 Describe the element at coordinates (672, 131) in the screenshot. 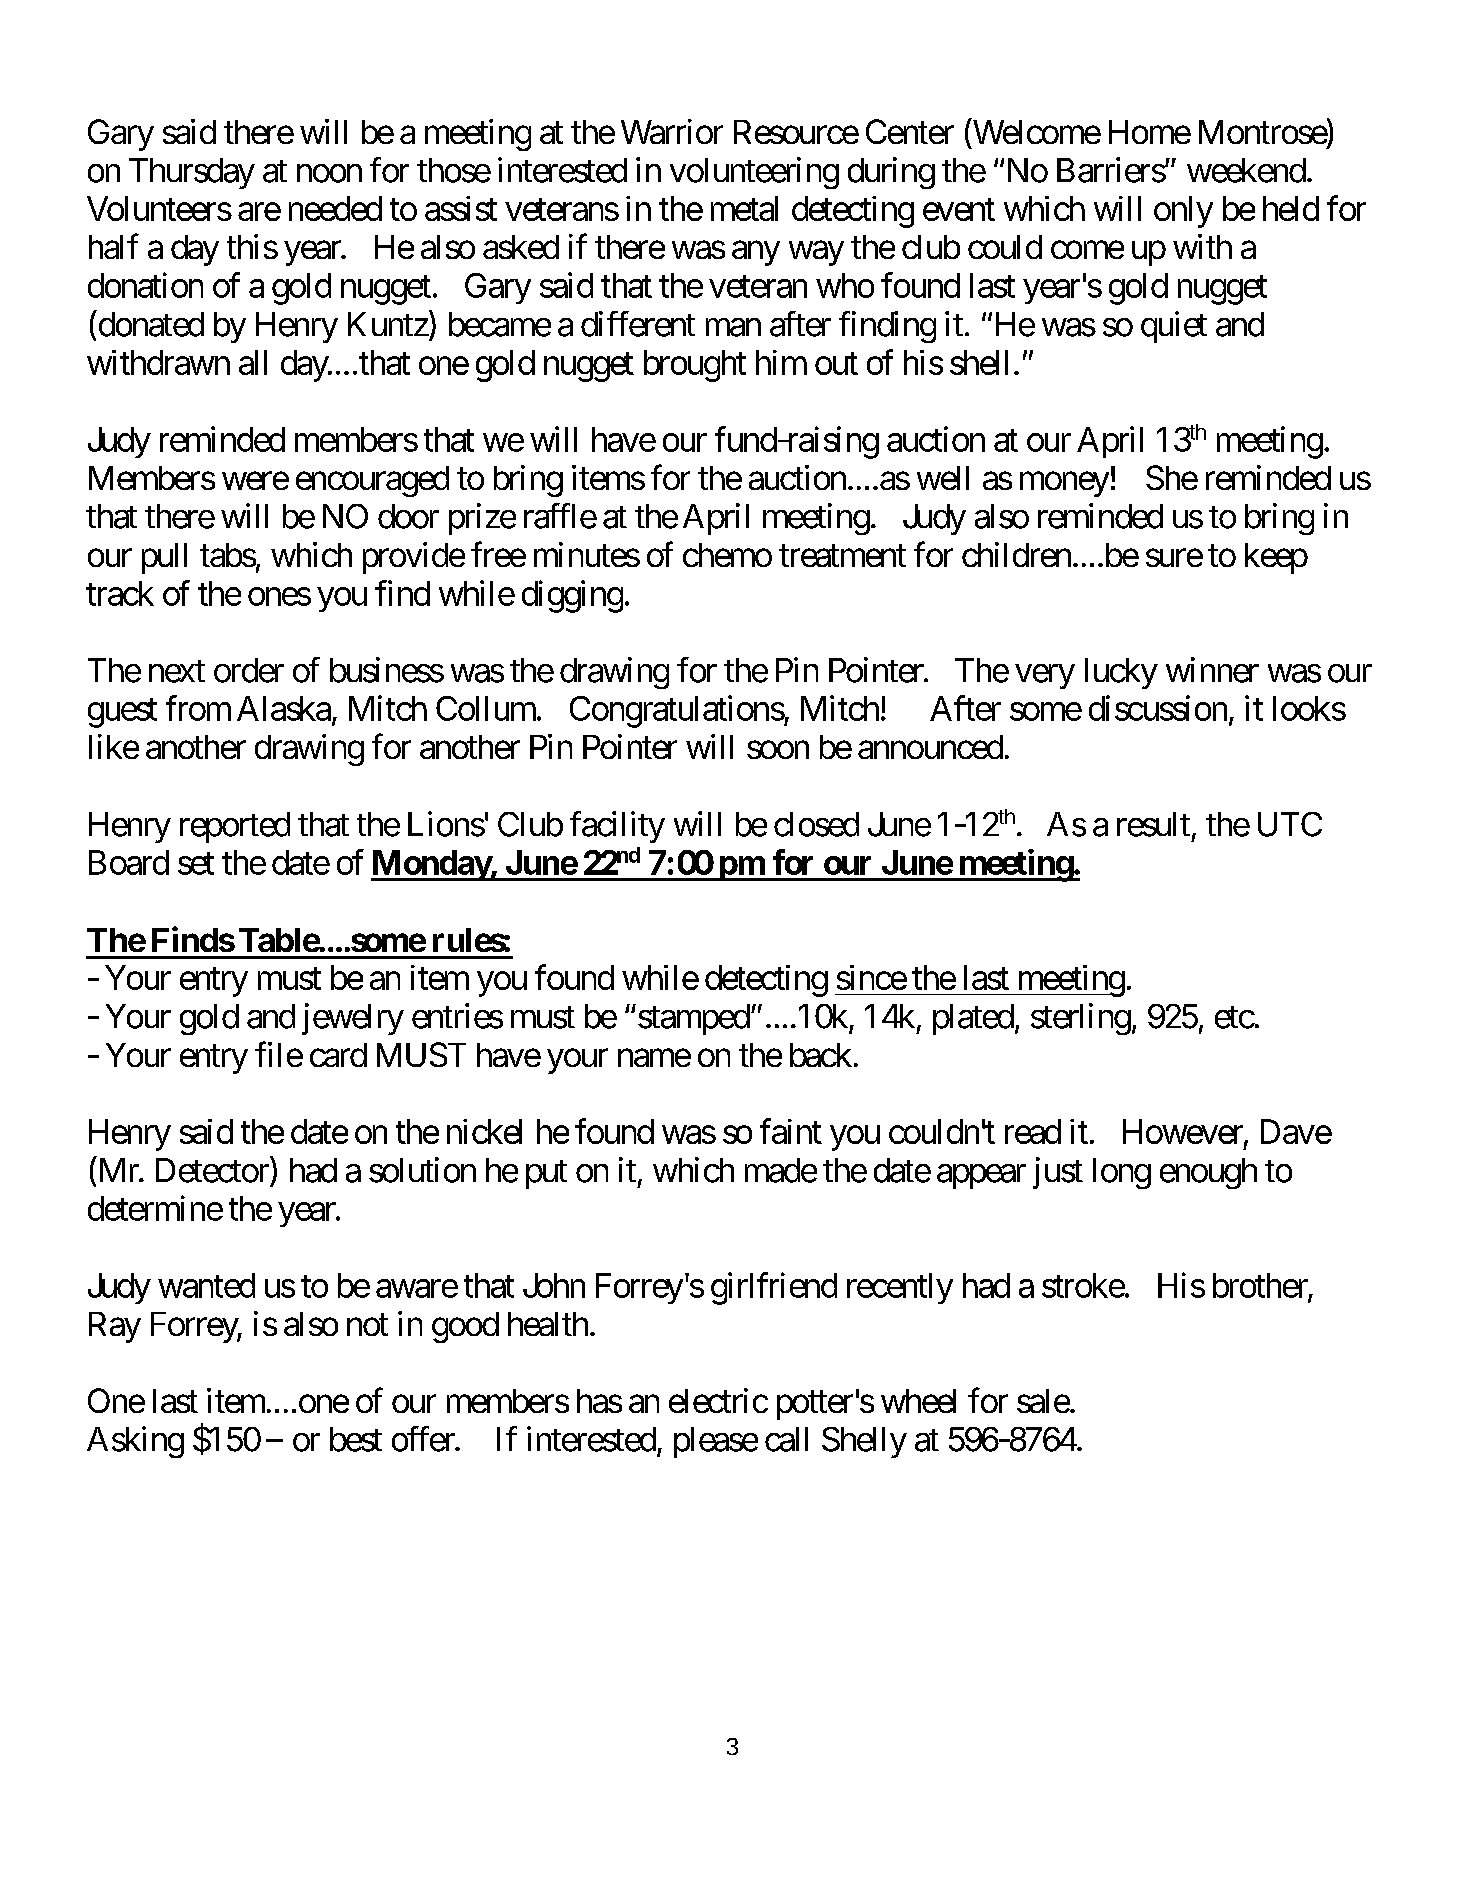

I see `Warrior` at that location.
